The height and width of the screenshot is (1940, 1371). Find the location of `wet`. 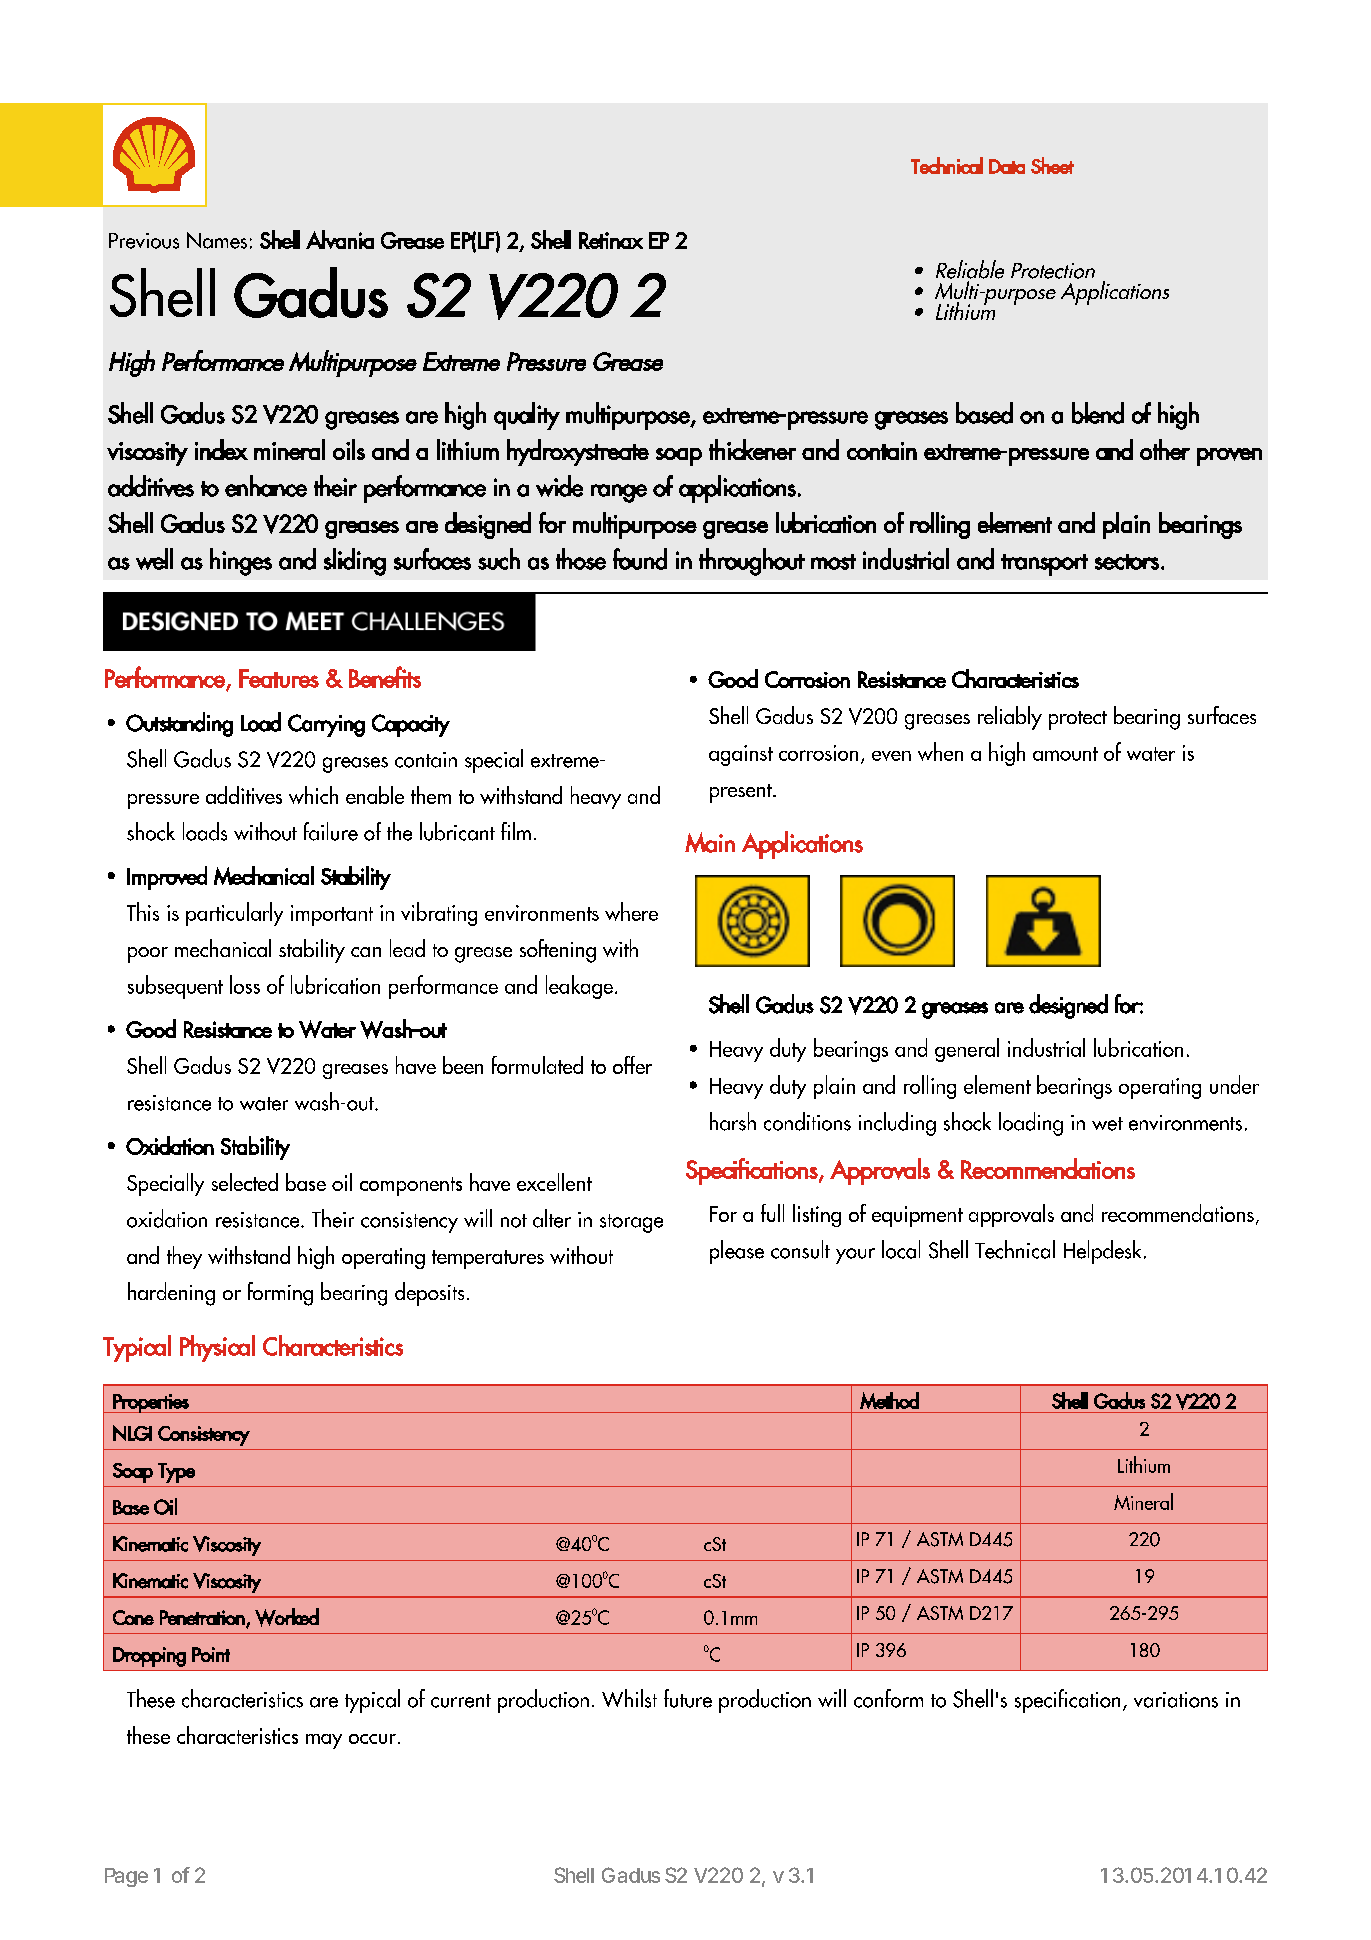

wet is located at coordinates (1107, 1124).
